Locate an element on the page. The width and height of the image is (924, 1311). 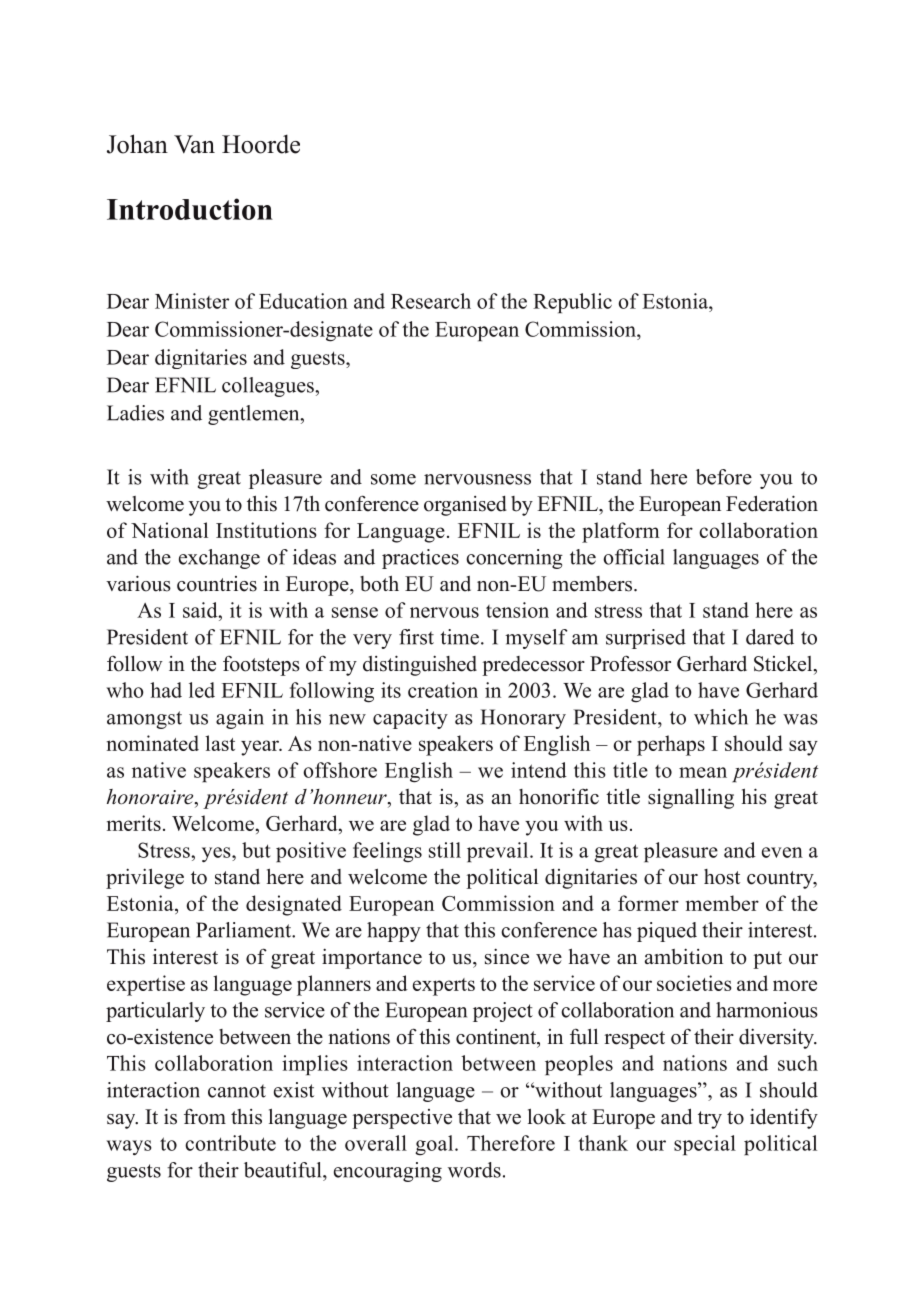
contribute is located at coordinates (230, 1143).
